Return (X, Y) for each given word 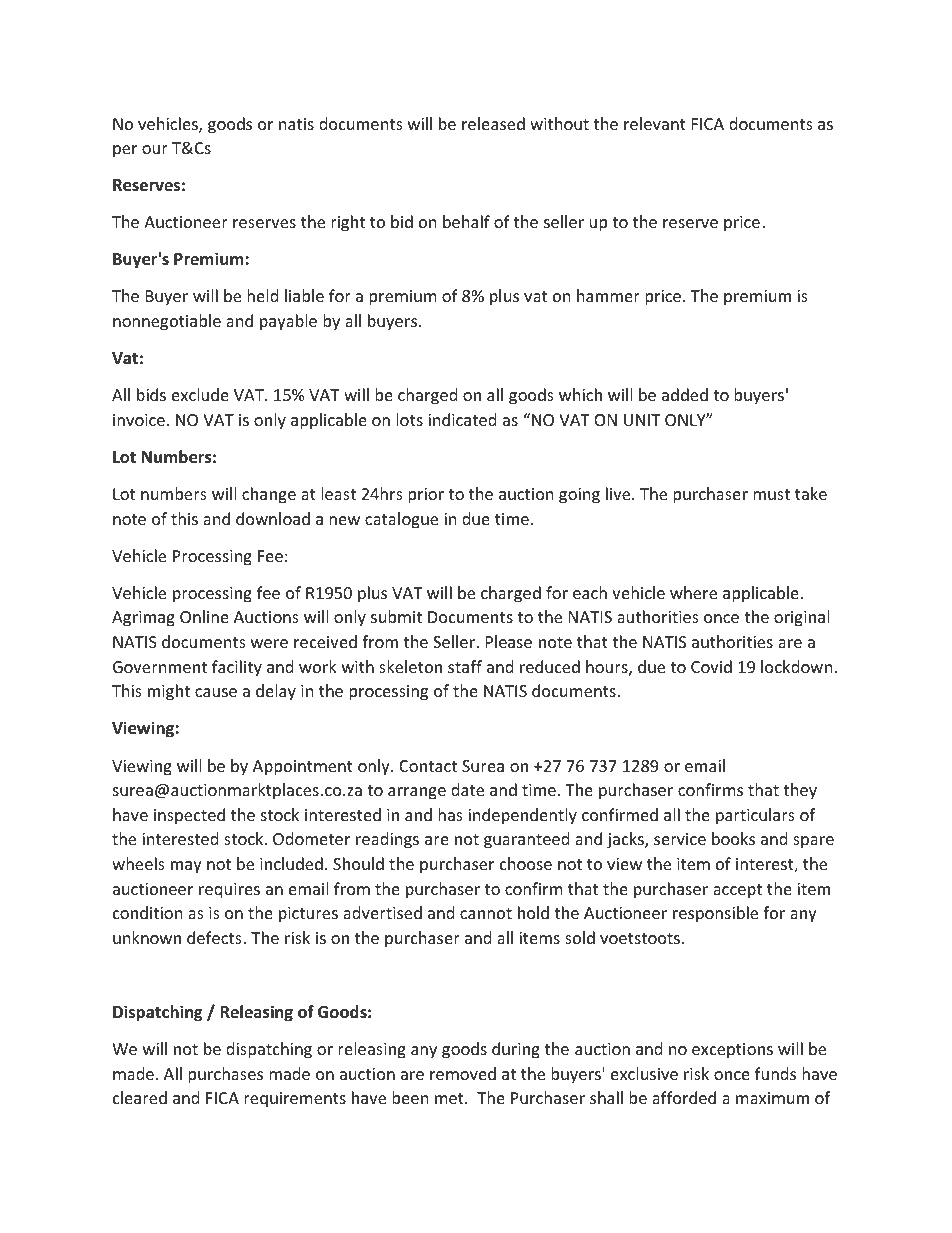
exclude (200, 394)
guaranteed (526, 840)
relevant (655, 123)
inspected (189, 816)
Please (509, 641)
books (733, 838)
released (493, 123)
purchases (225, 1075)
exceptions (732, 1051)
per (125, 151)
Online (204, 616)
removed (463, 1073)
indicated (462, 419)
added (685, 394)
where (693, 592)
